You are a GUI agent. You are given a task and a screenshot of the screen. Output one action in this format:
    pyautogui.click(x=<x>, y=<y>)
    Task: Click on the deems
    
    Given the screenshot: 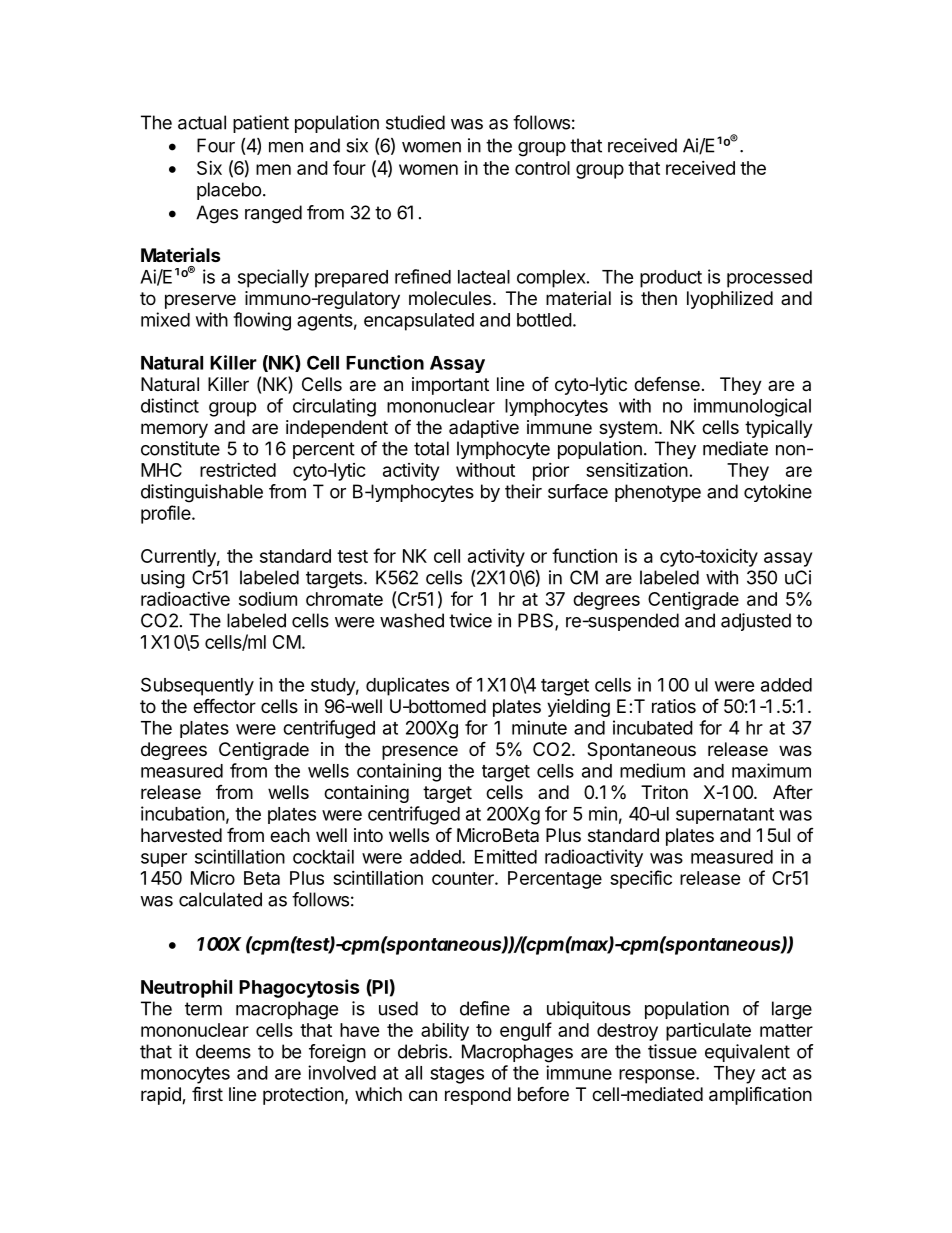 What is the action you would take?
    pyautogui.click(x=223, y=1051)
